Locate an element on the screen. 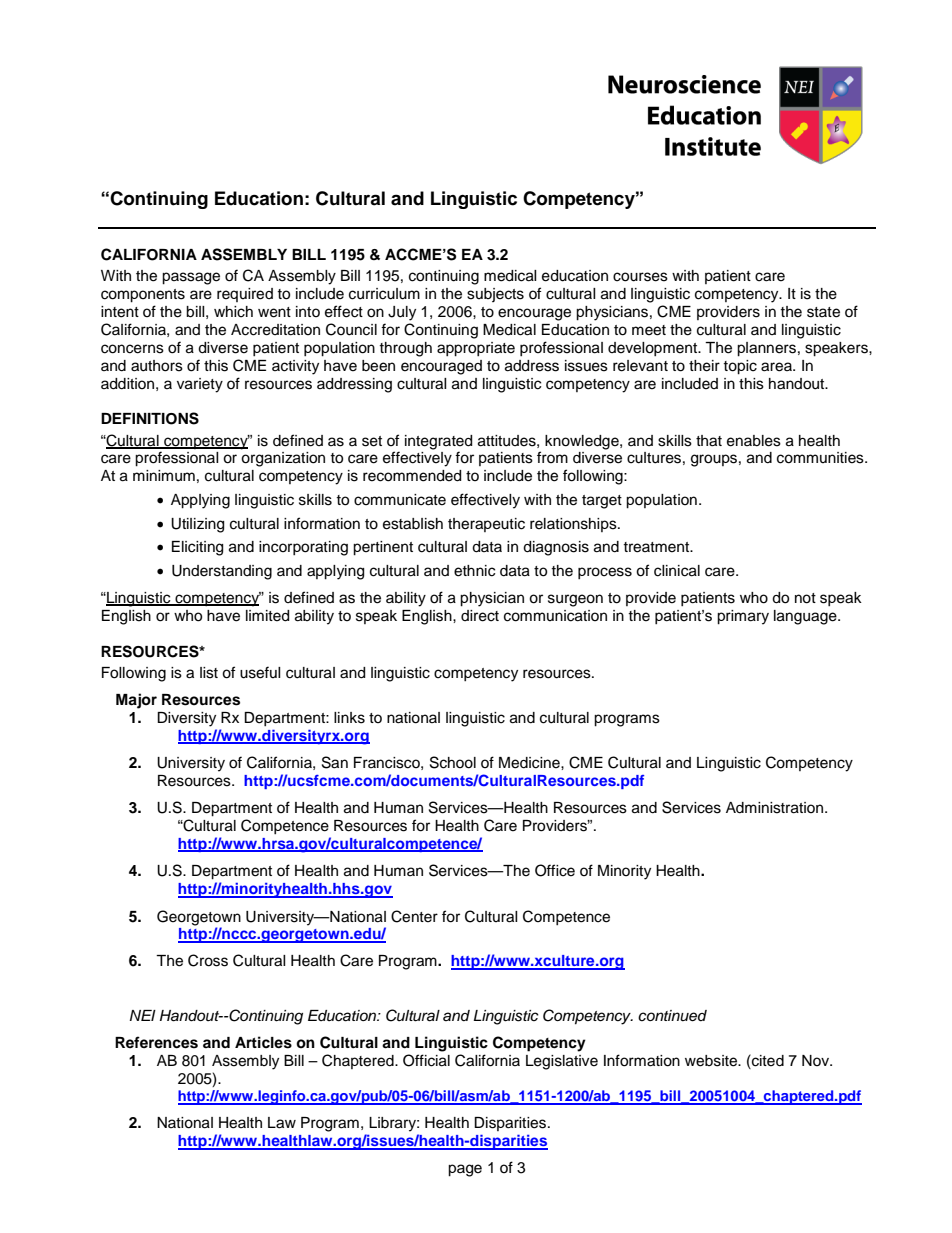 The image size is (952, 1233). state is located at coordinates (823, 312).
